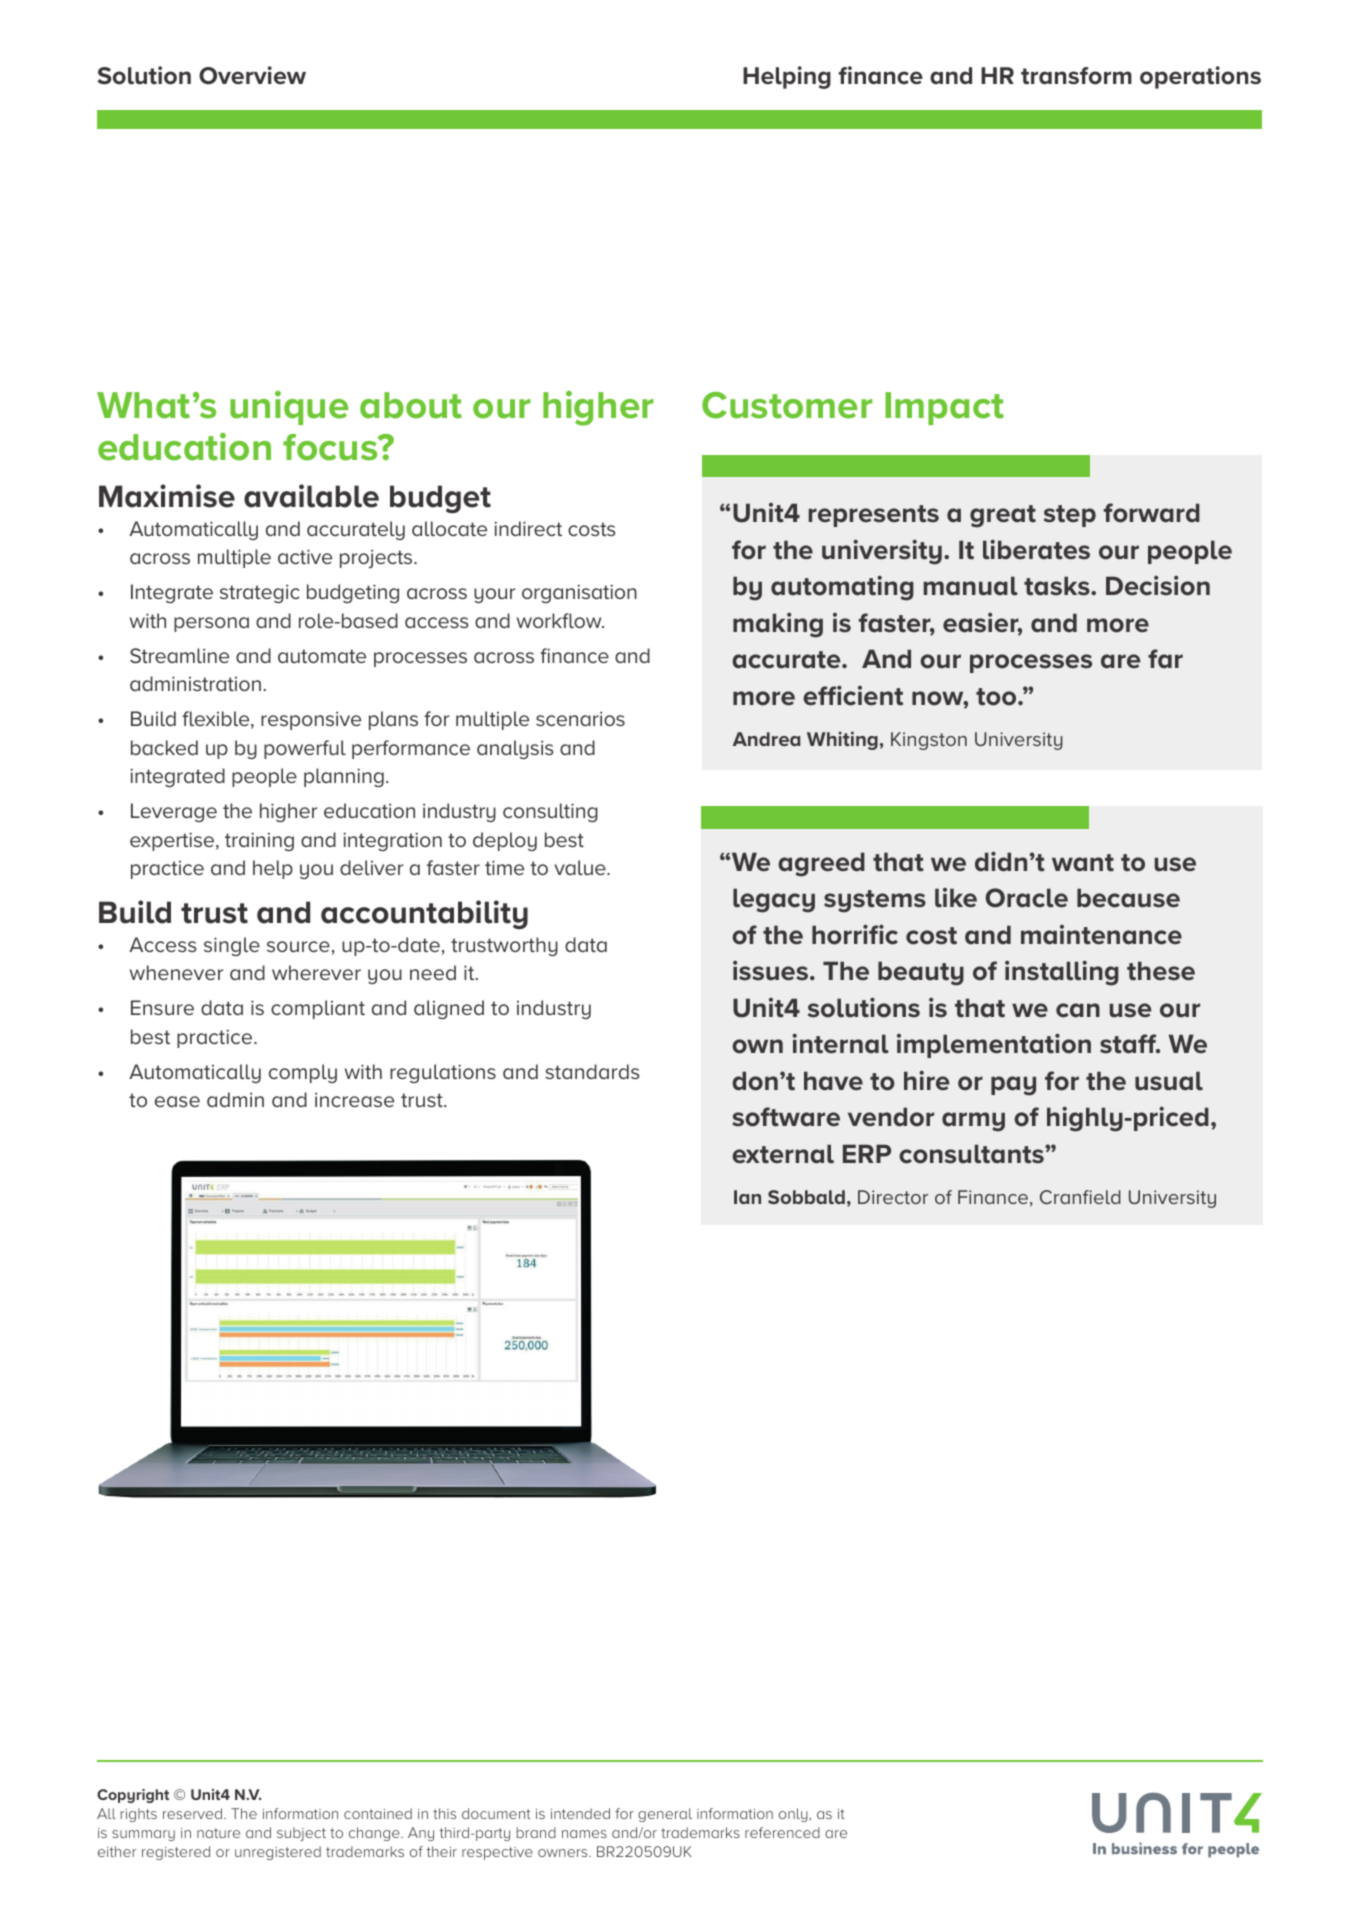 The width and height of the page is (1359, 1922). Describe the element at coordinates (1013, 1086) in the page. I see `pay` at that location.
